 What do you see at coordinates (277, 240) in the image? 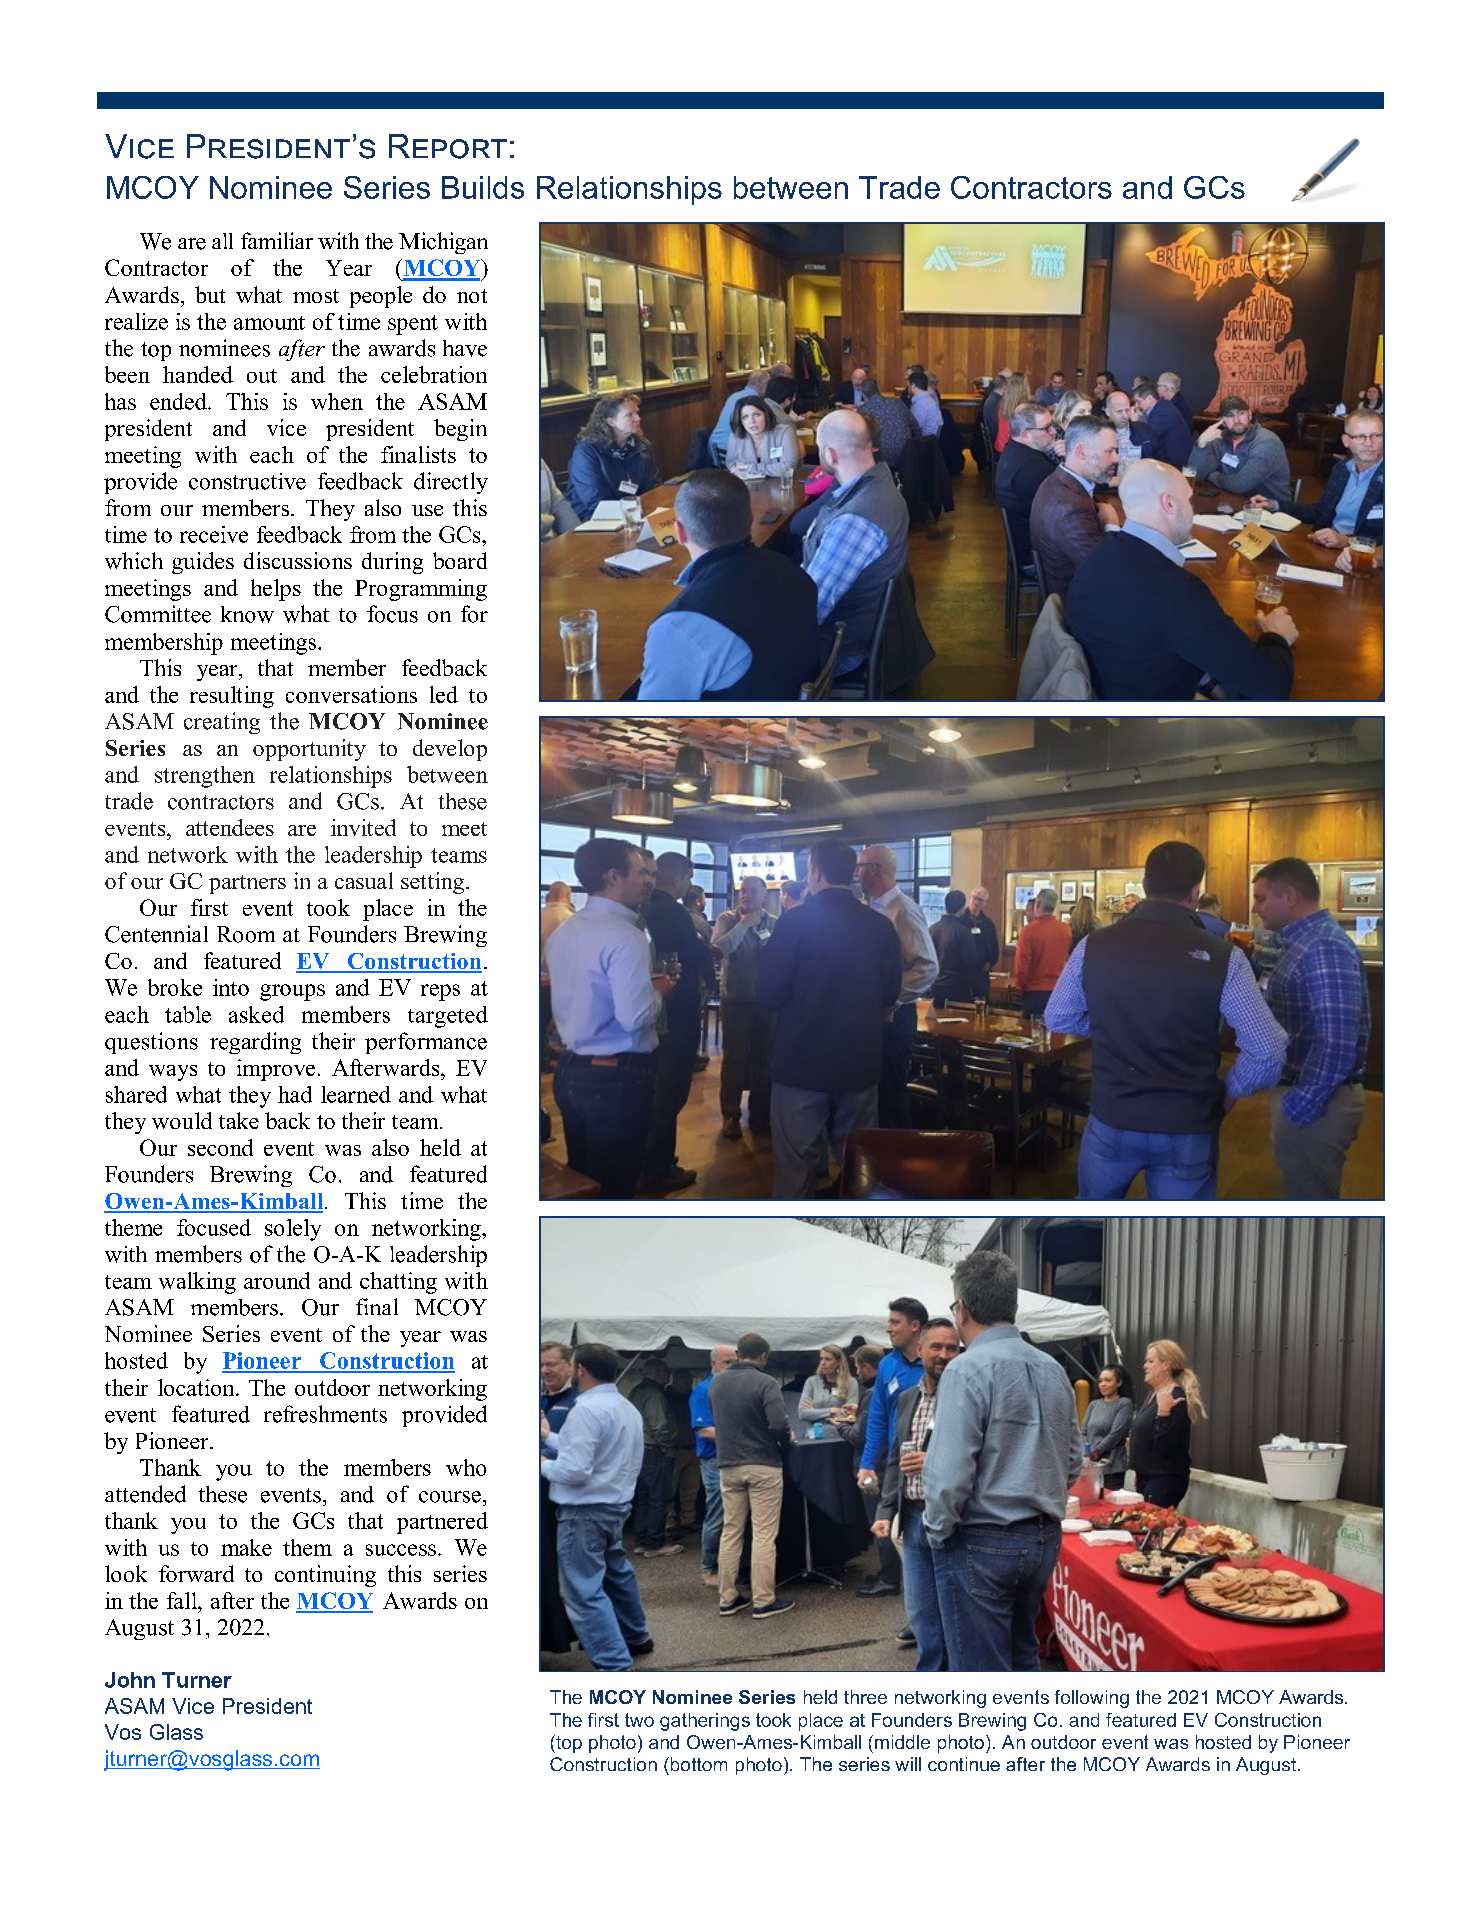
I see `familiar` at bounding box center [277, 240].
